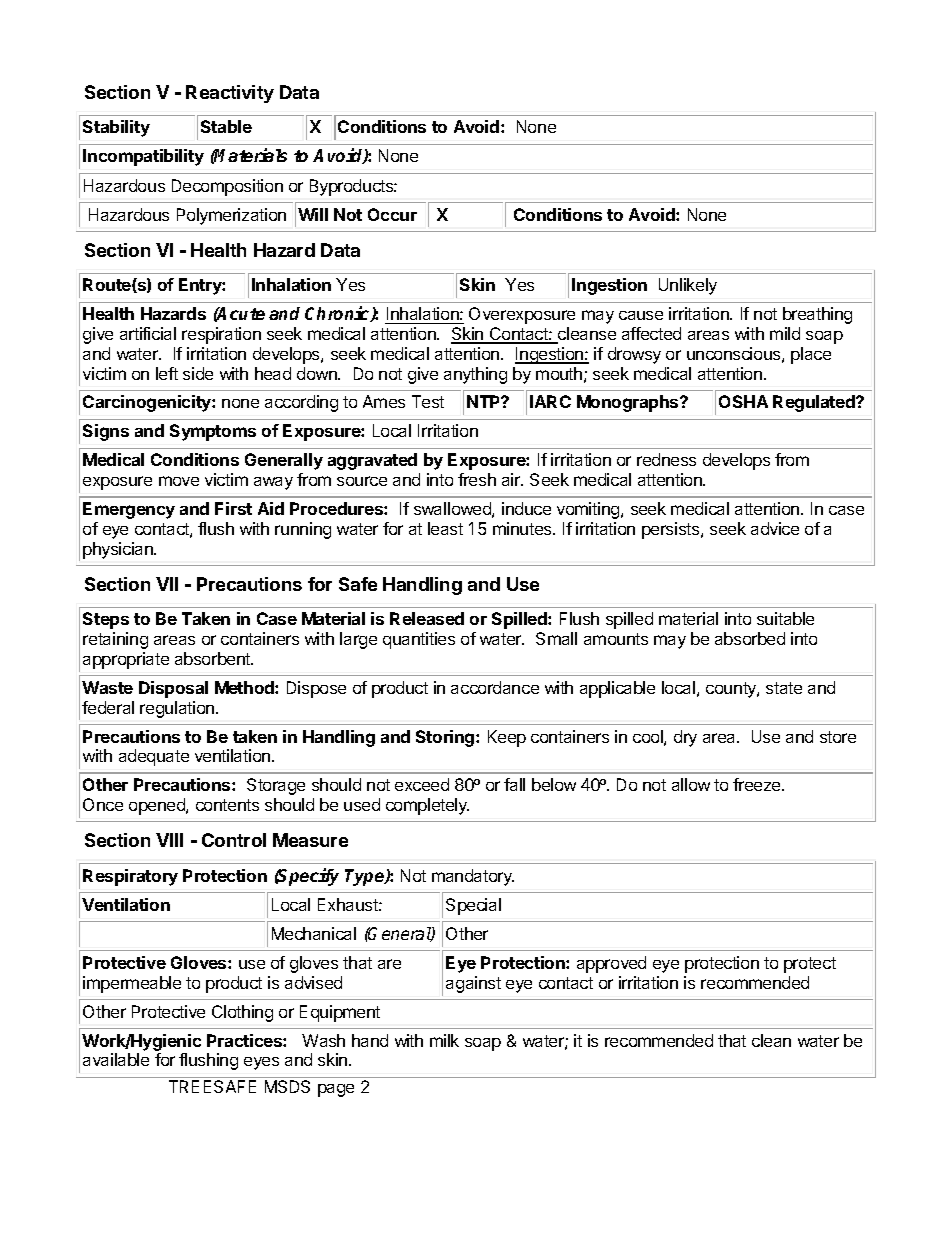  I want to click on Practices, so click(245, 1040).
